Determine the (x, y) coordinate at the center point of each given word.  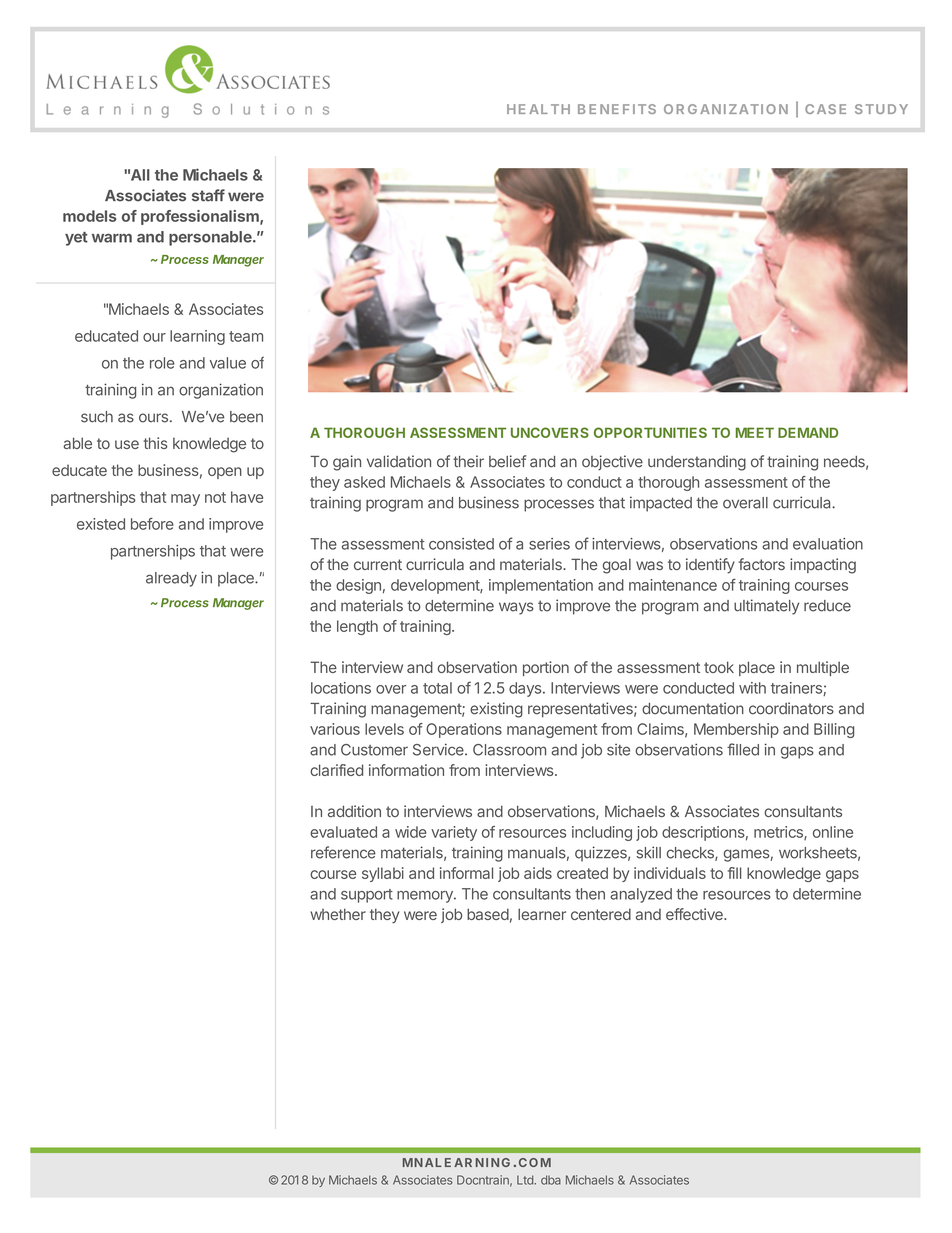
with (752, 688)
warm (112, 238)
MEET (755, 432)
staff (208, 195)
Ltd (526, 1180)
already (171, 579)
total (437, 688)
